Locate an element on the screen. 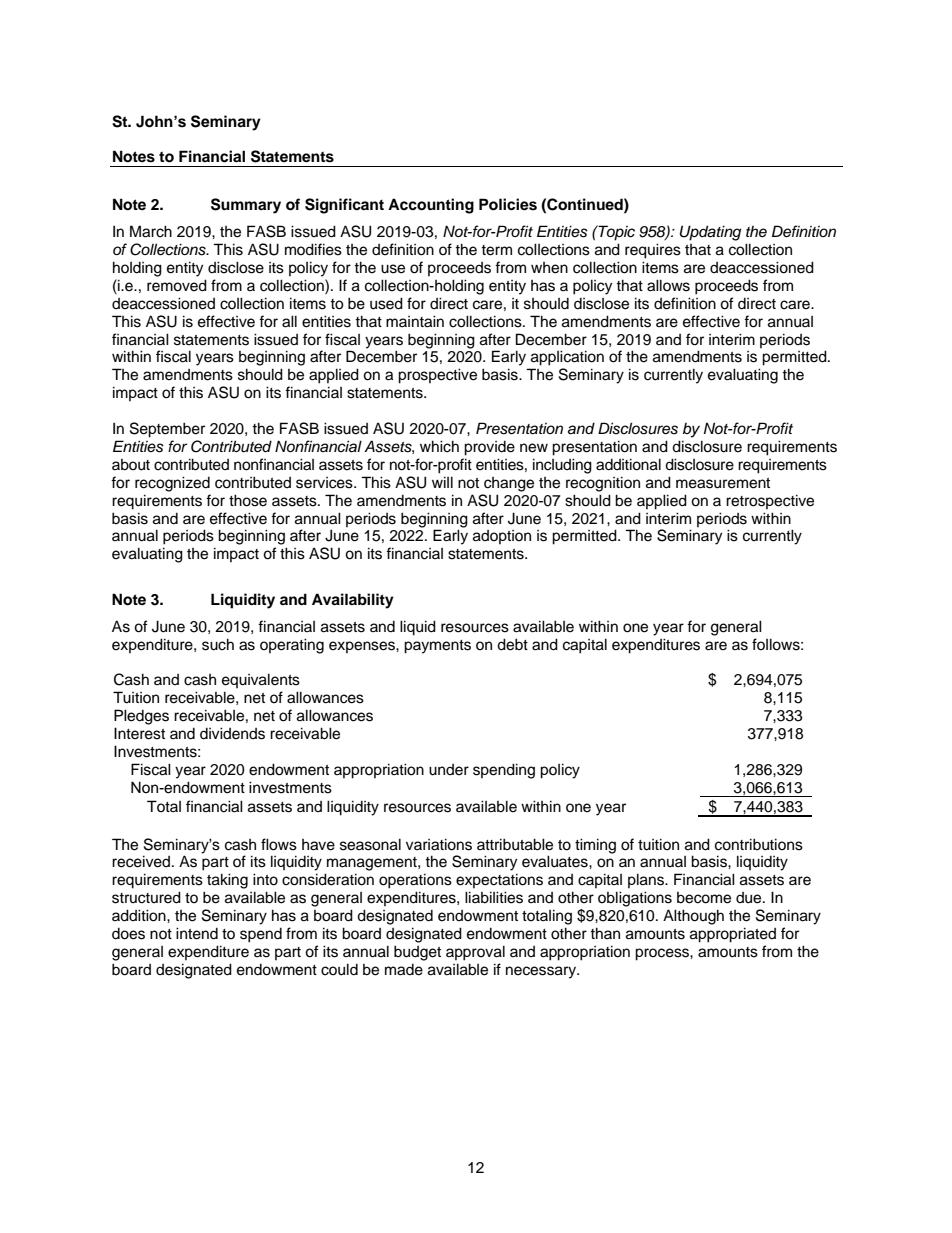  September is located at coordinates (167, 430).
